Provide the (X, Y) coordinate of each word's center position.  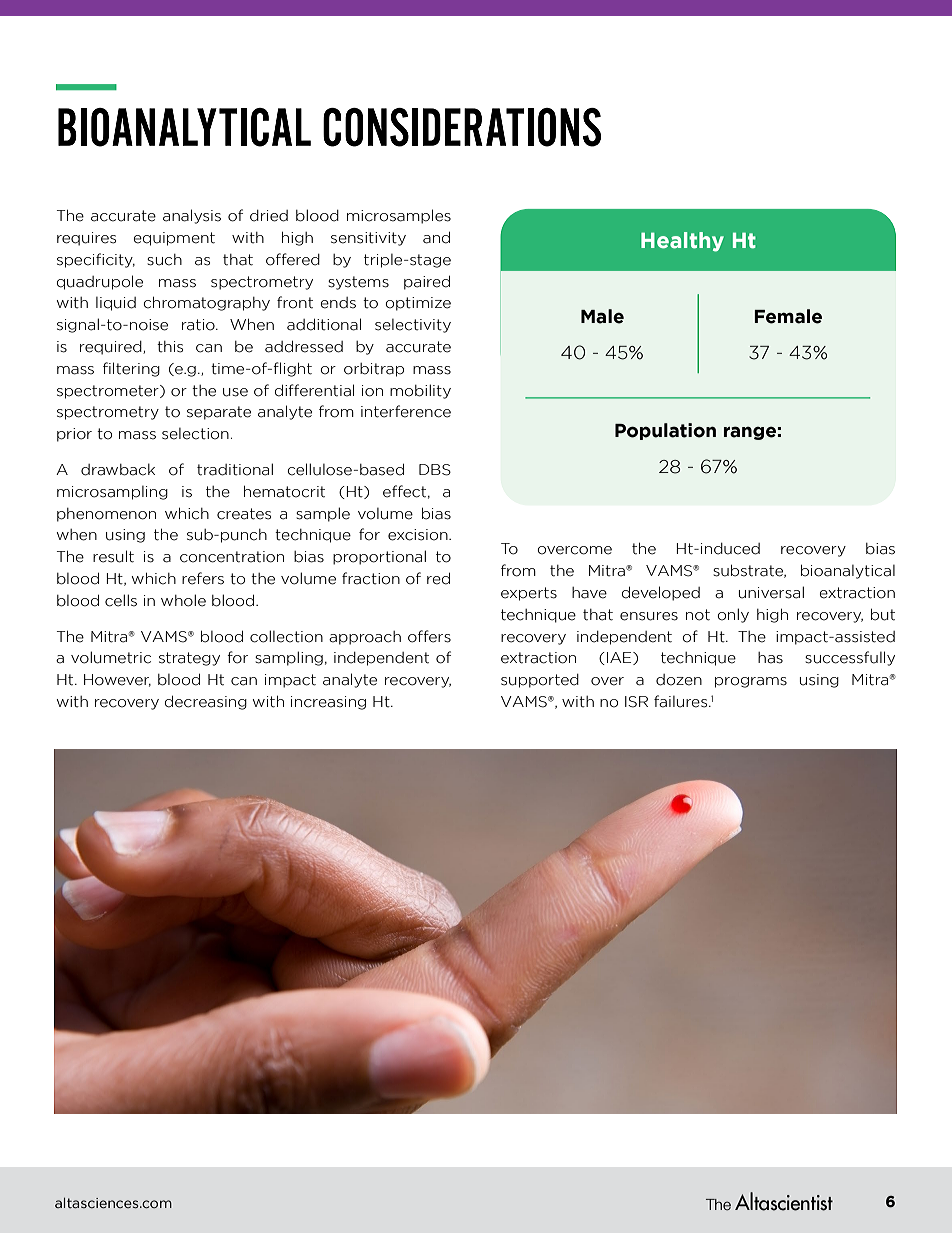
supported (540, 681)
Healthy (682, 242)
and (436, 238)
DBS (435, 470)
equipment (174, 239)
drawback (118, 469)
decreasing (206, 703)
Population (665, 431)
